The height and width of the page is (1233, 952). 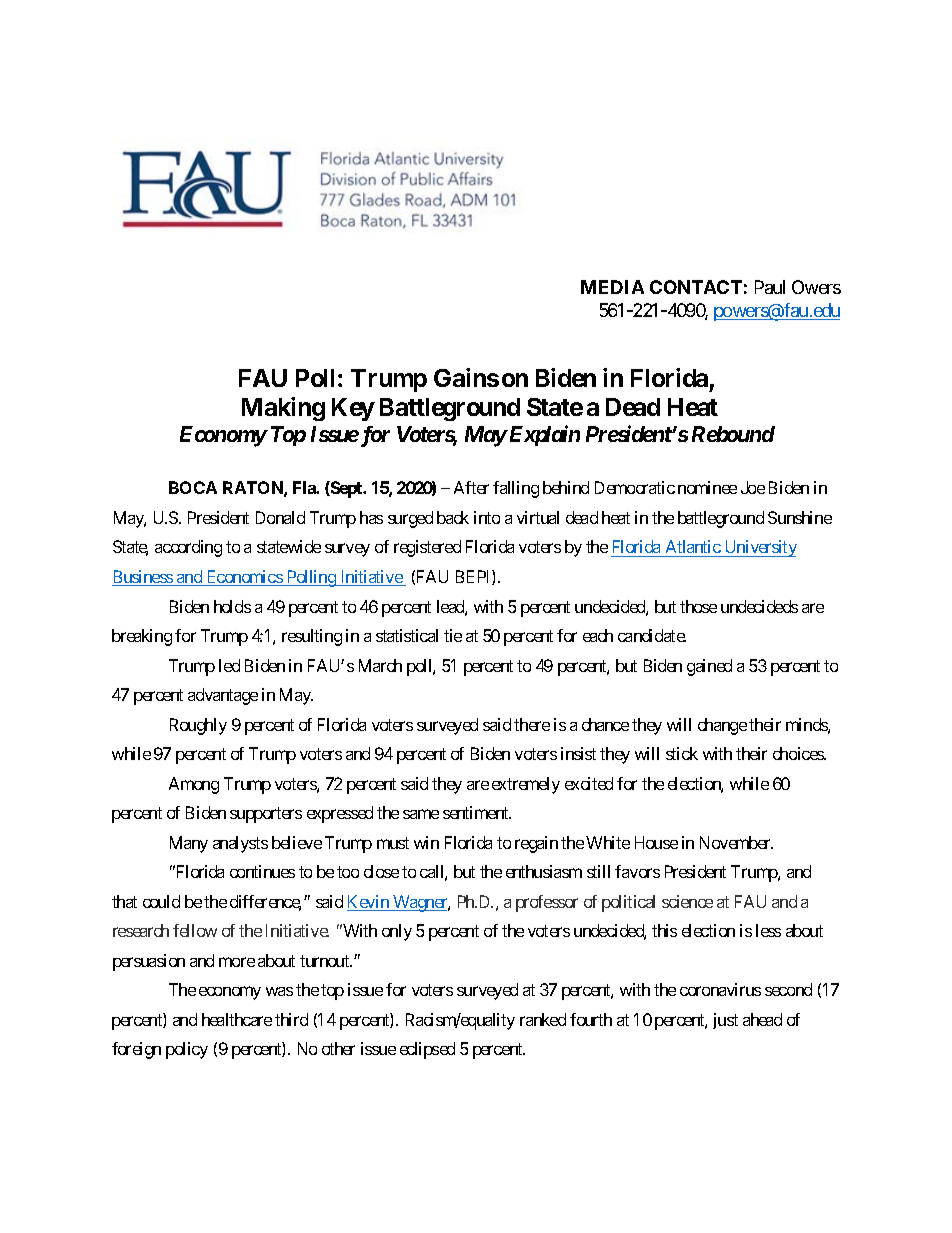 What do you see at coordinates (770, 287) in the page?
I see `Paul` at bounding box center [770, 287].
